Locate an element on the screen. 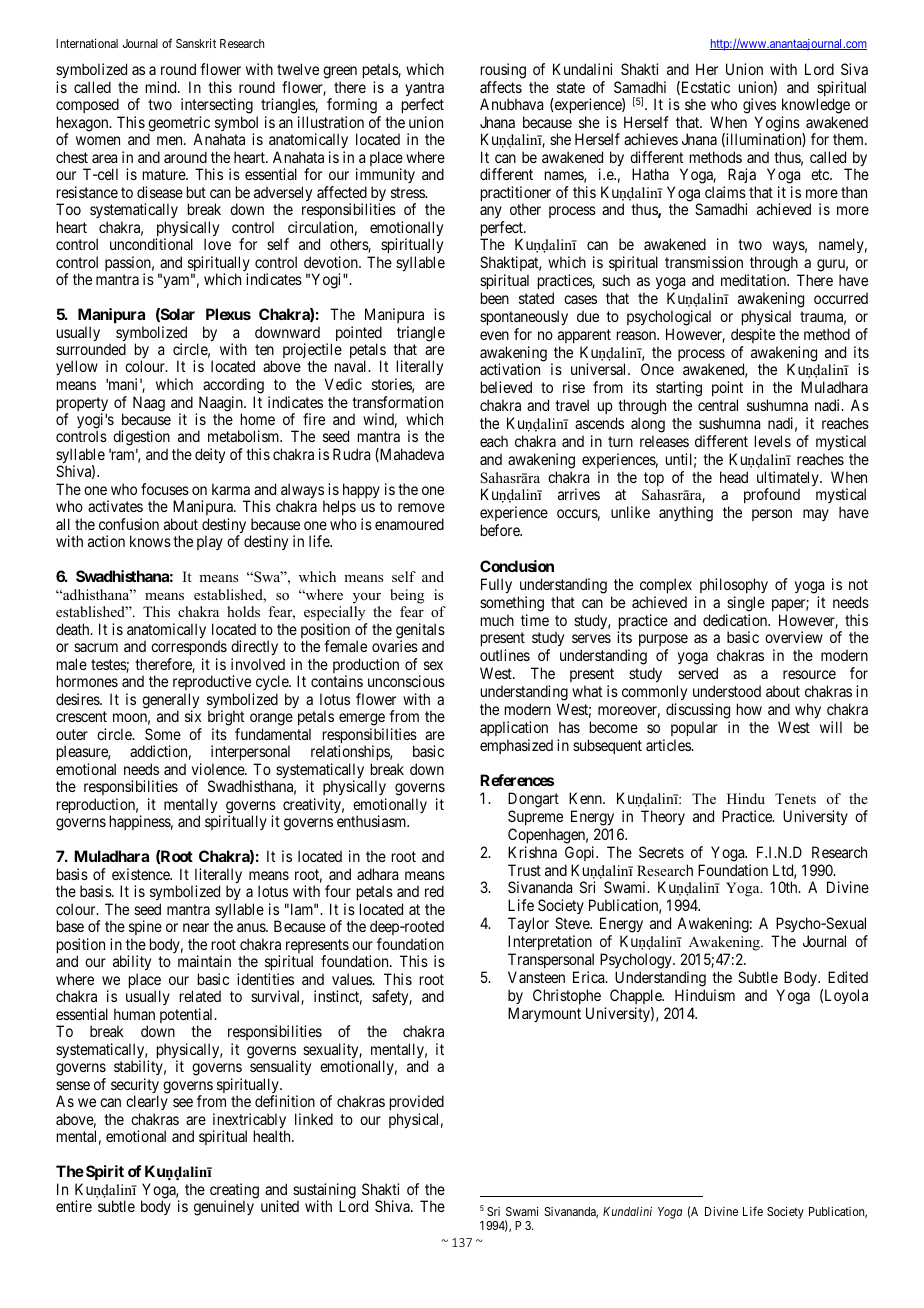 The width and height of the screenshot is (924, 1308). affects is located at coordinates (501, 87).
